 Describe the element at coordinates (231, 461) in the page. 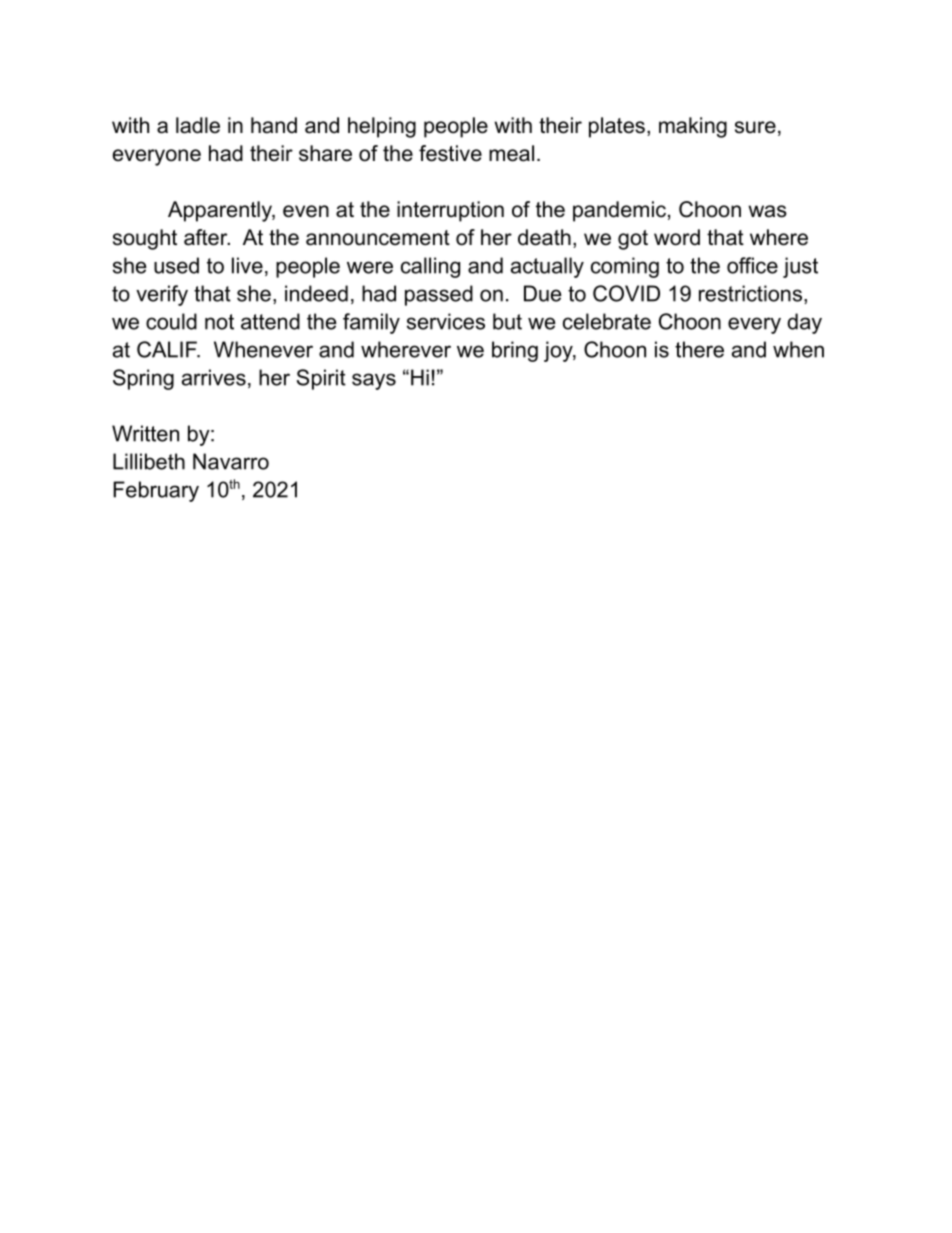

I see `Navarro` at that location.
